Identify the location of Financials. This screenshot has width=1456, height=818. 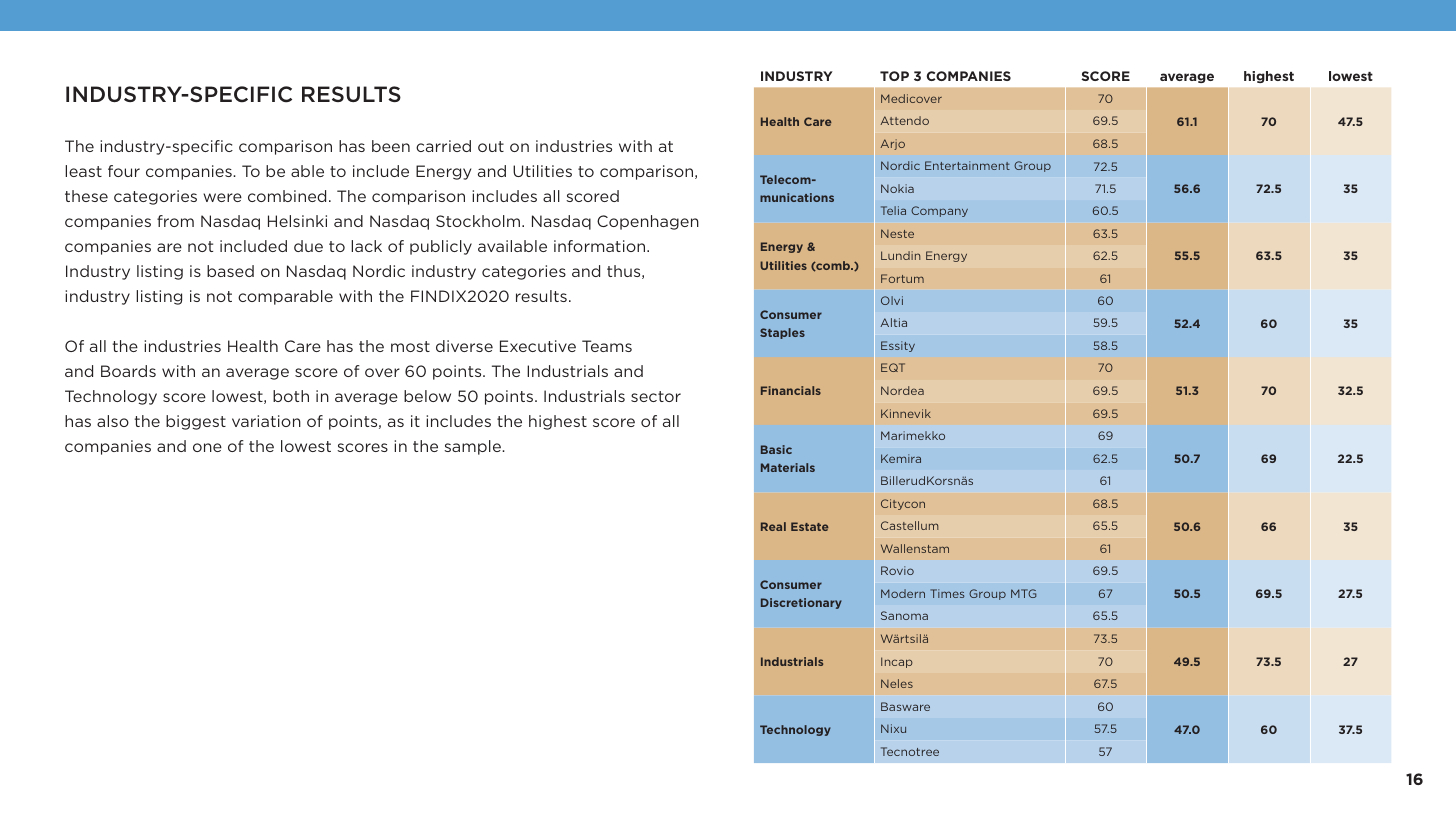
(791, 390).
